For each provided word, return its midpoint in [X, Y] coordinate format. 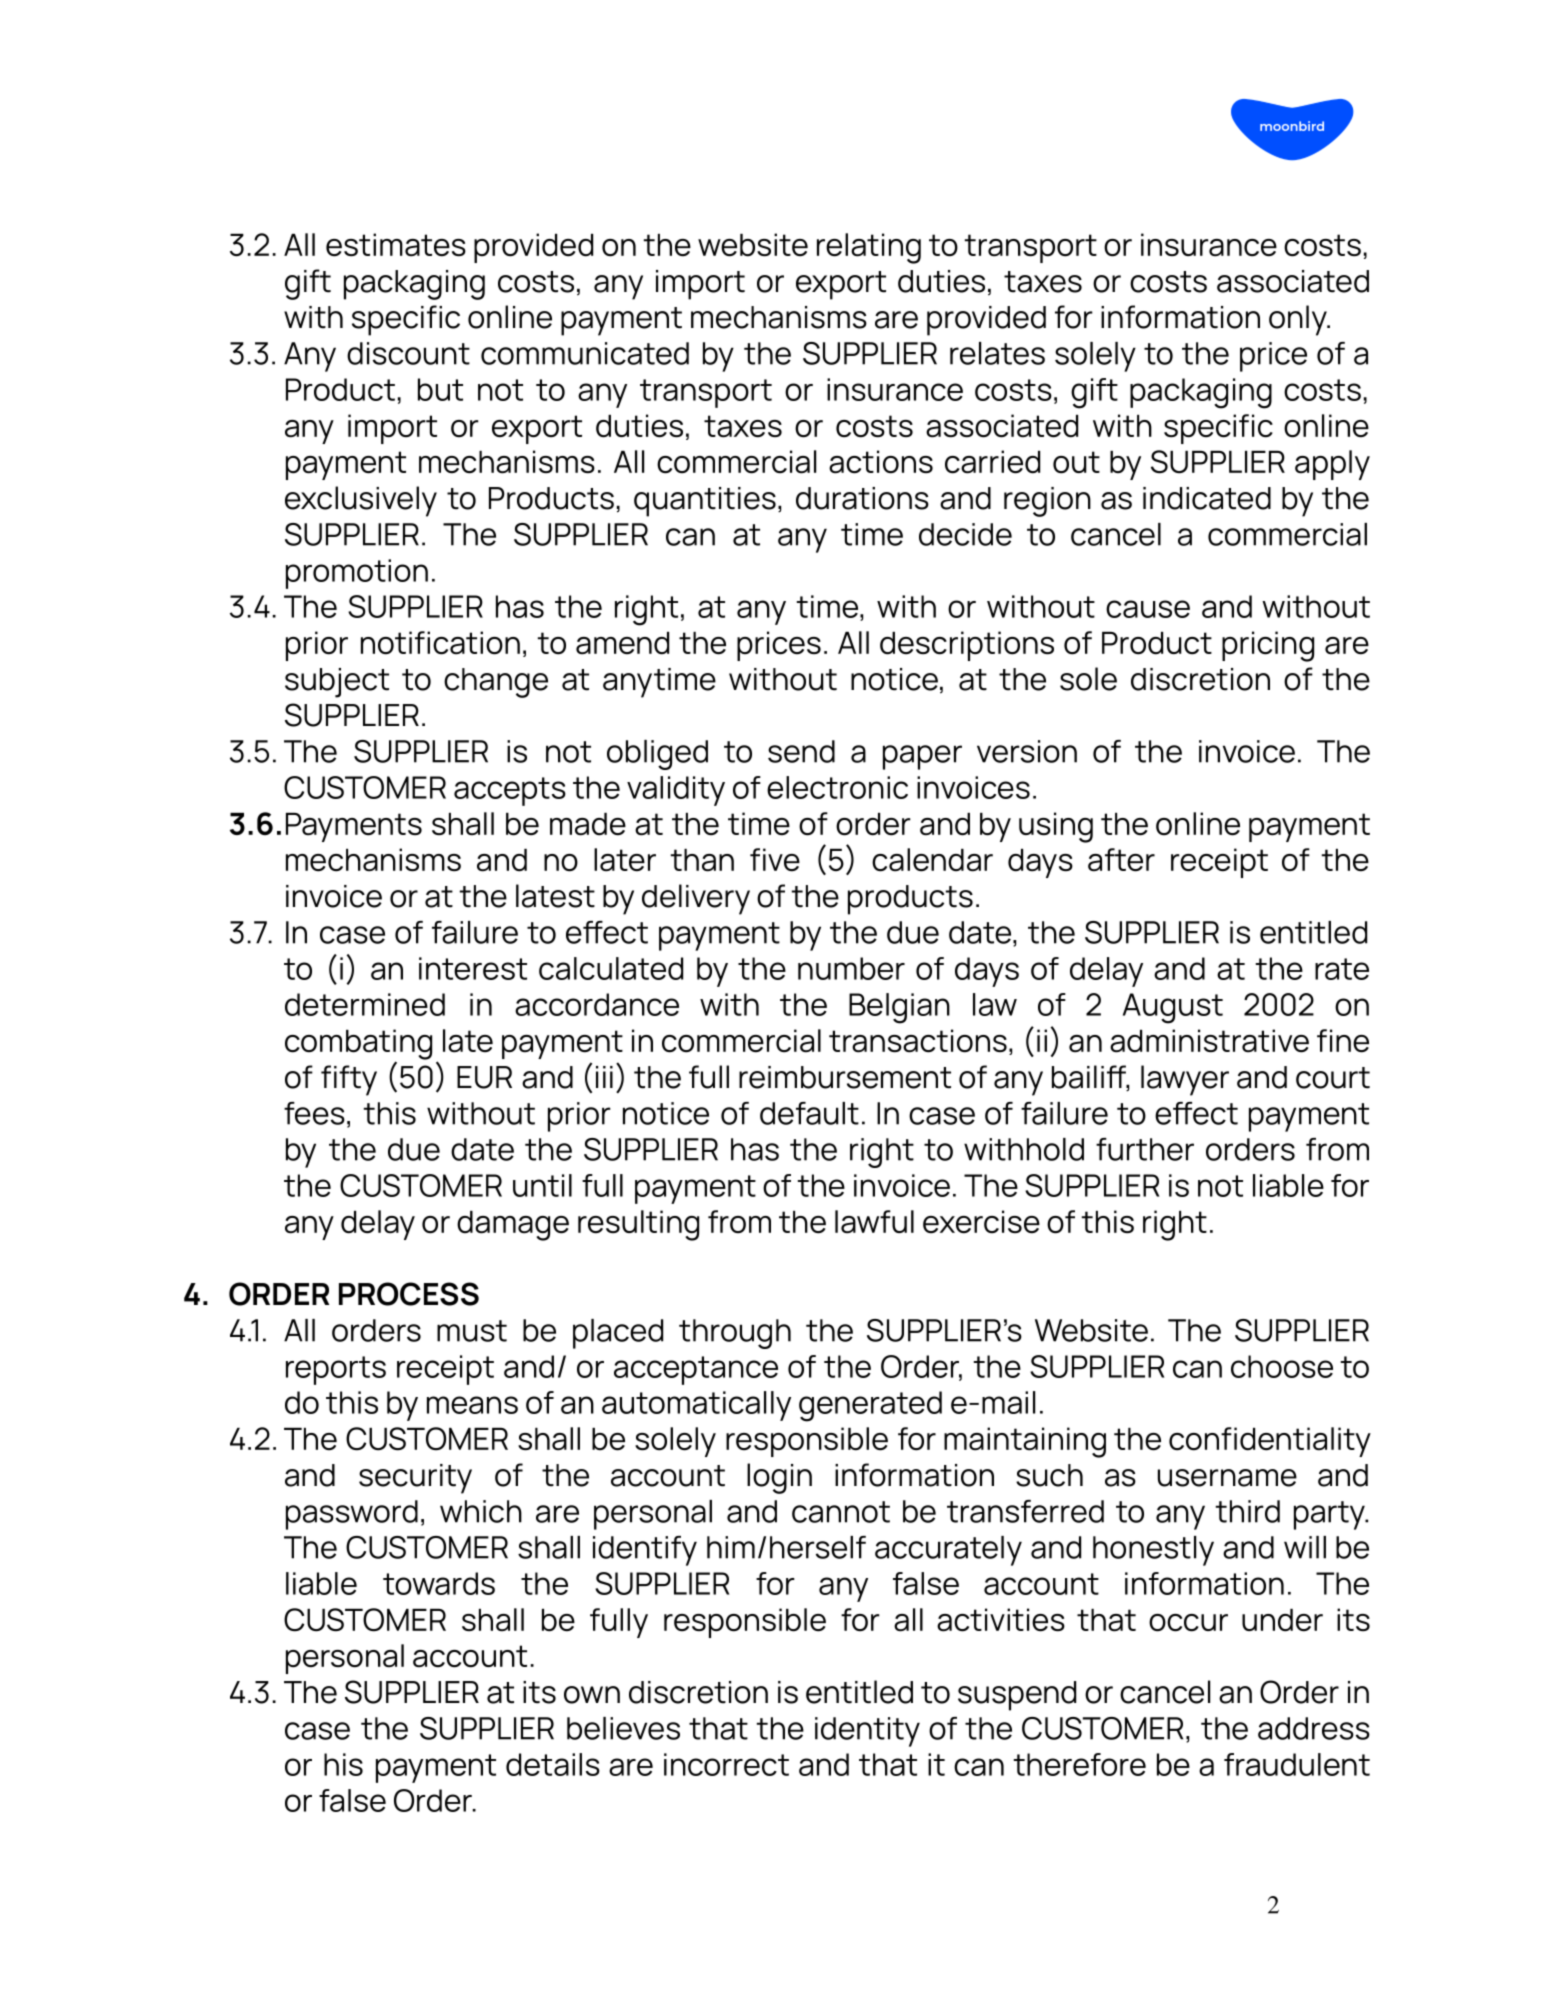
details [553, 1764]
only [1299, 320]
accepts [510, 791]
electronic [837, 787]
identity [867, 1732]
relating [869, 248]
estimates [396, 245]
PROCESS [409, 1294]
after [1121, 860]
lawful [874, 1222]
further [1145, 1149]
